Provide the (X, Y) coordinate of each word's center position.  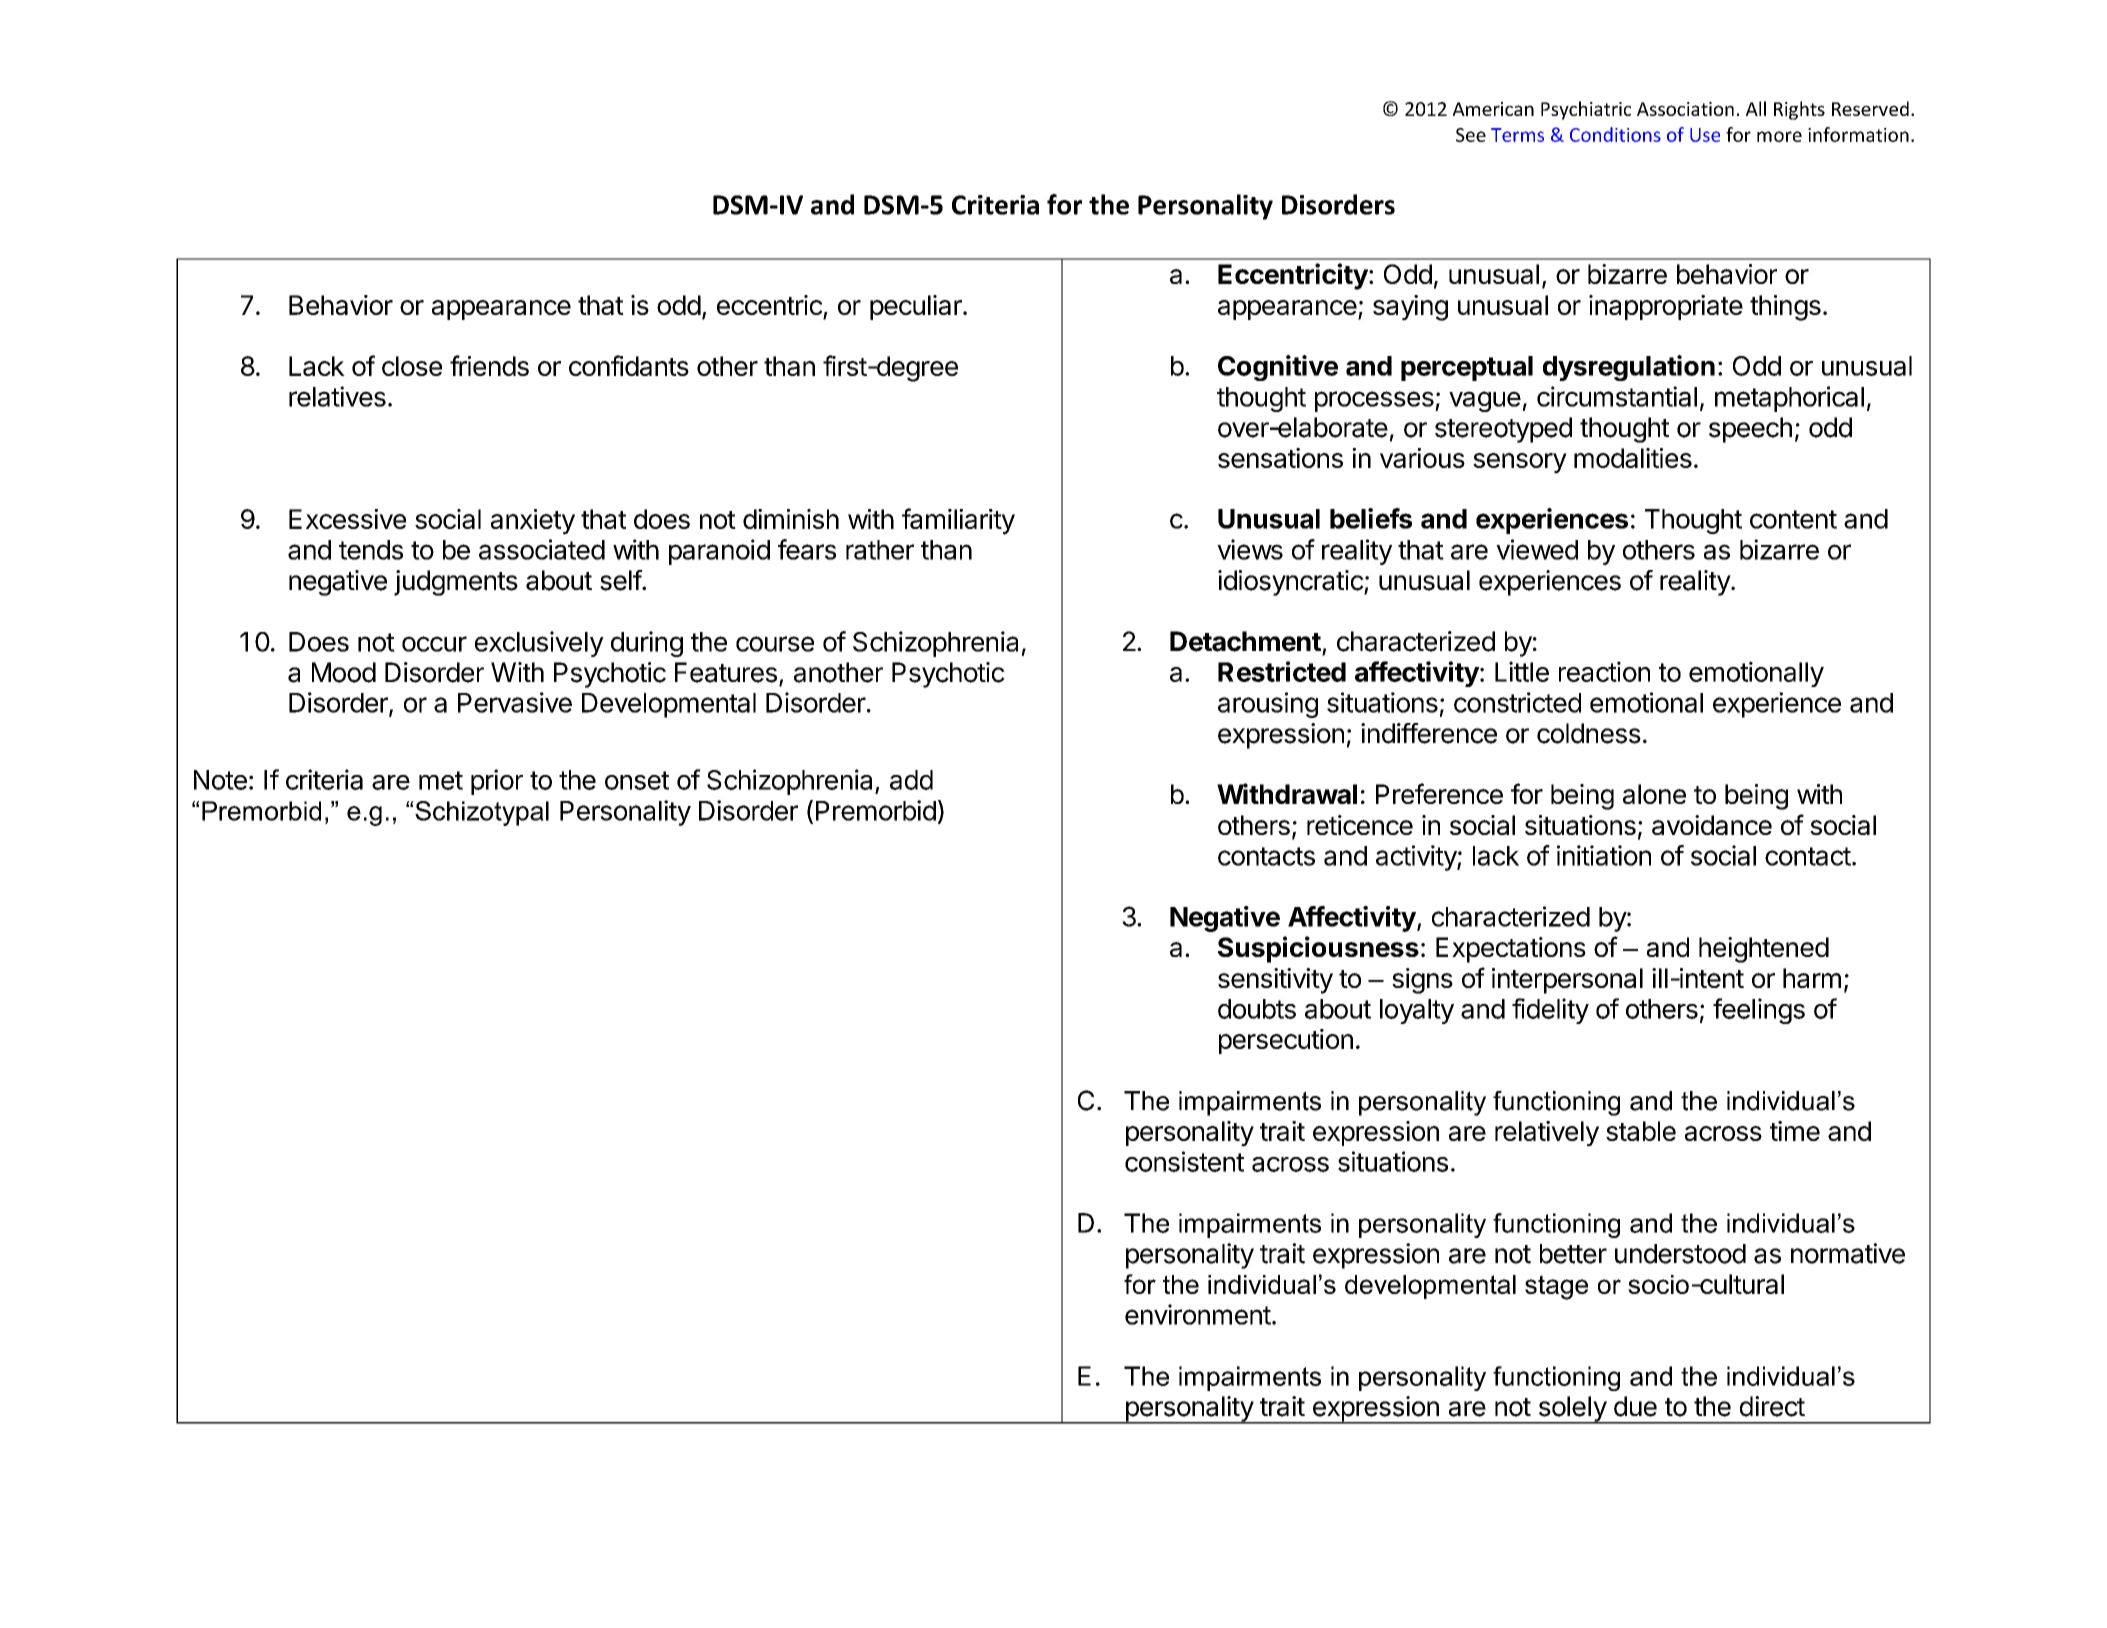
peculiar (917, 307)
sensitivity (1275, 981)
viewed (1537, 549)
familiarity (958, 521)
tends (371, 550)
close (412, 366)
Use (1705, 135)
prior (497, 782)
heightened (1764, 950)
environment (1198, 1314)
